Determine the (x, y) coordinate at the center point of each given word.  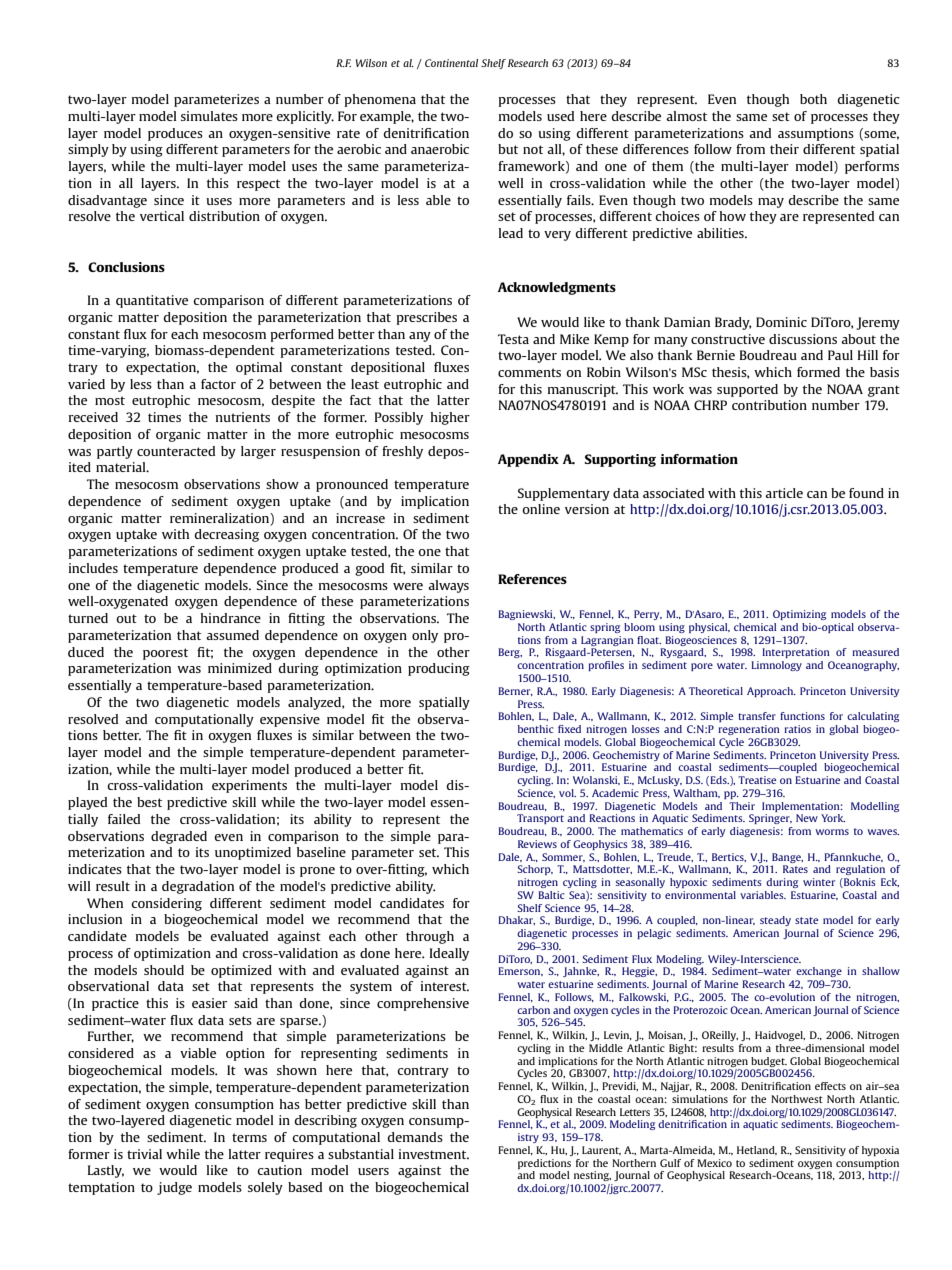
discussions (803, 339)
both (813, 99)
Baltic (551, 895)
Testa (513, 339)
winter (819, 882)
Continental (451, 63)
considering (166, 904)
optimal (259, 368)
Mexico (714, 1163)
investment (434, 1154)
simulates (209, 116)
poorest (165, 654)
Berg (510, 653)
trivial (144, 1154)
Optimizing (799, 615)
